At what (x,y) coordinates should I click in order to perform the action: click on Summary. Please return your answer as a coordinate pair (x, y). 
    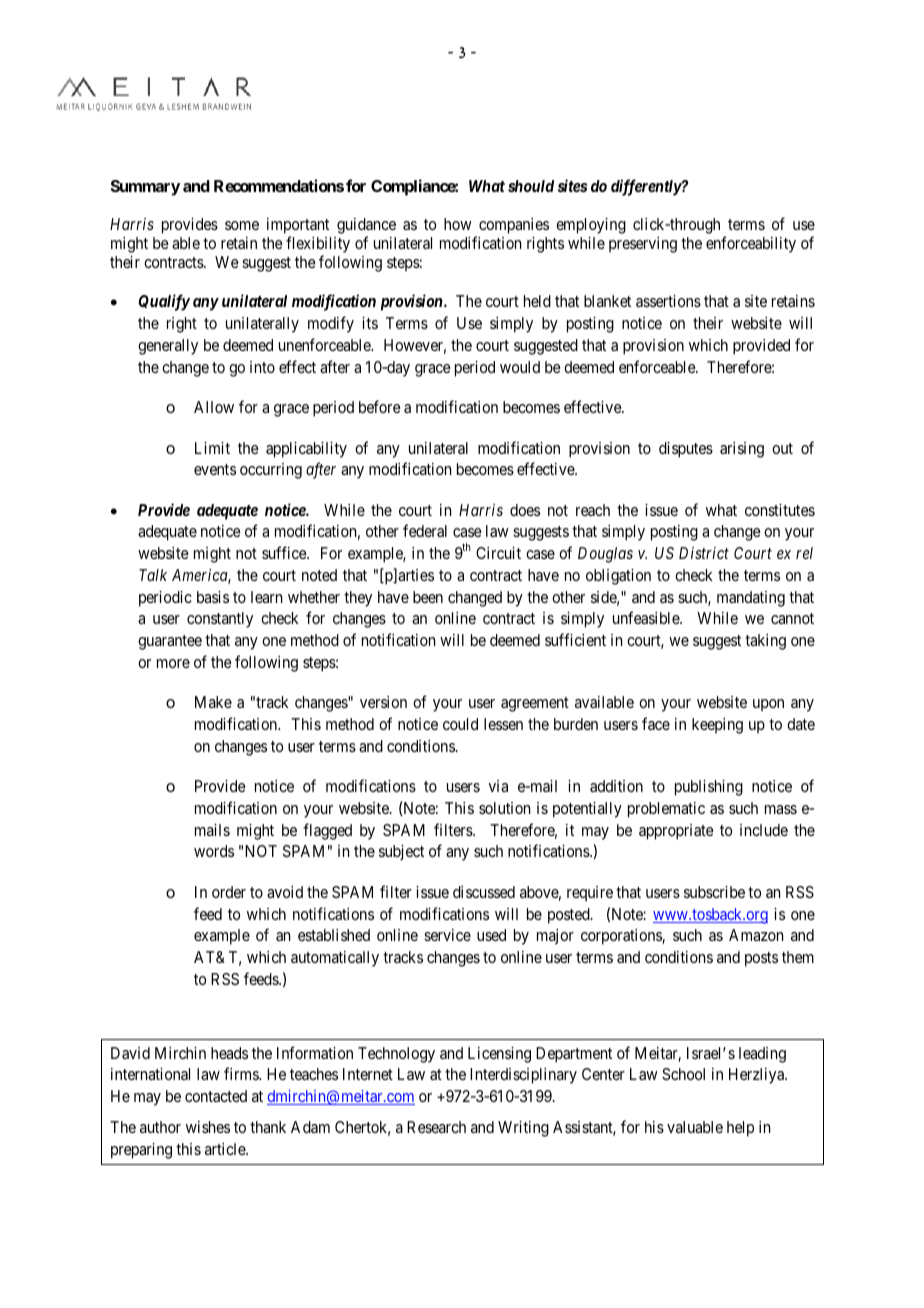
    Looking at the image, I should click on (145, 188).
